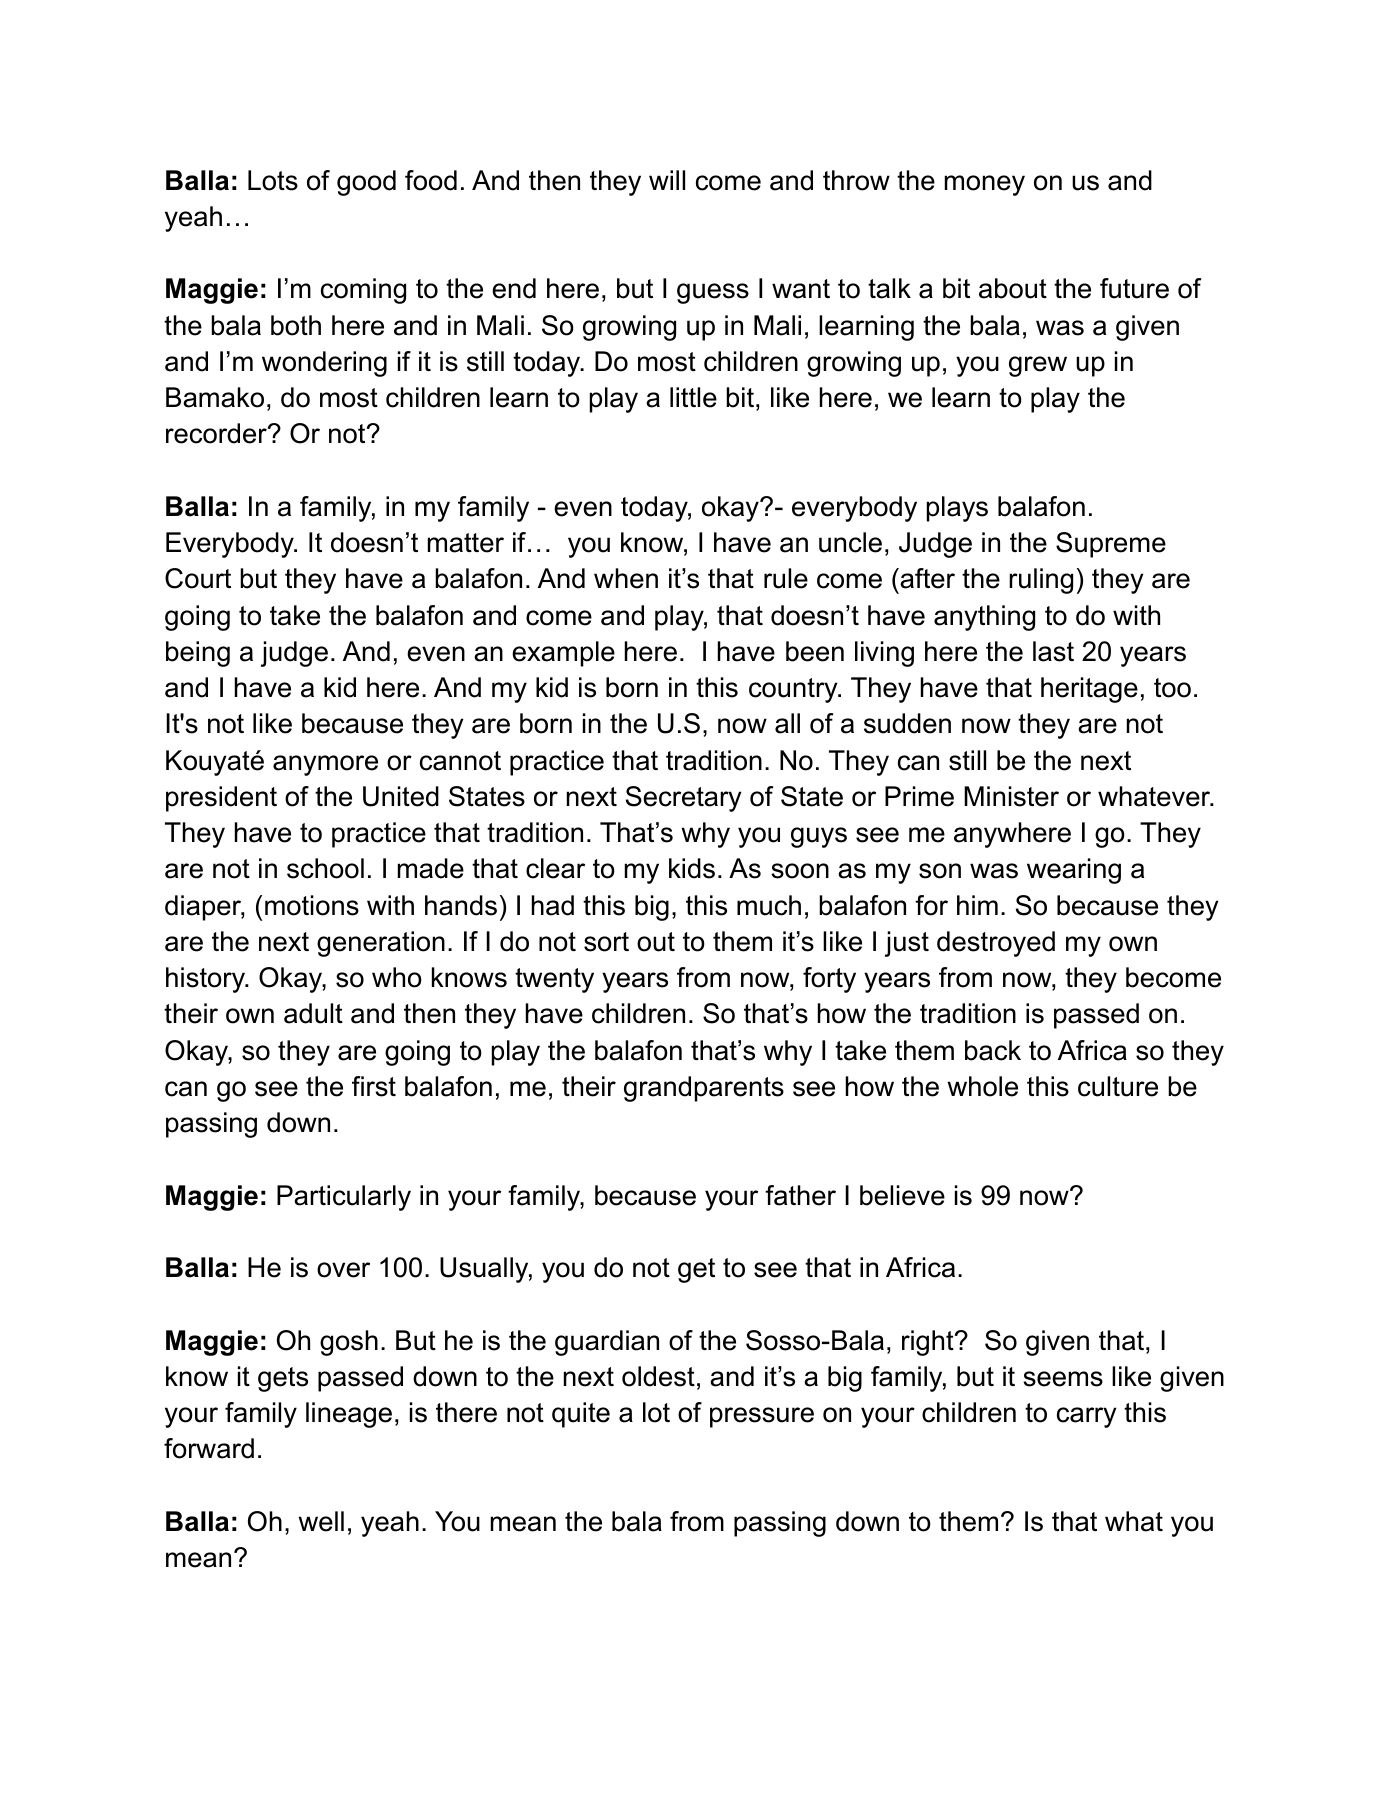 The image size is (1398, 1809). What do you see at coordinates (344, 1198) in the document?
I see `Particularly` at bounding box center [344, 1198].
